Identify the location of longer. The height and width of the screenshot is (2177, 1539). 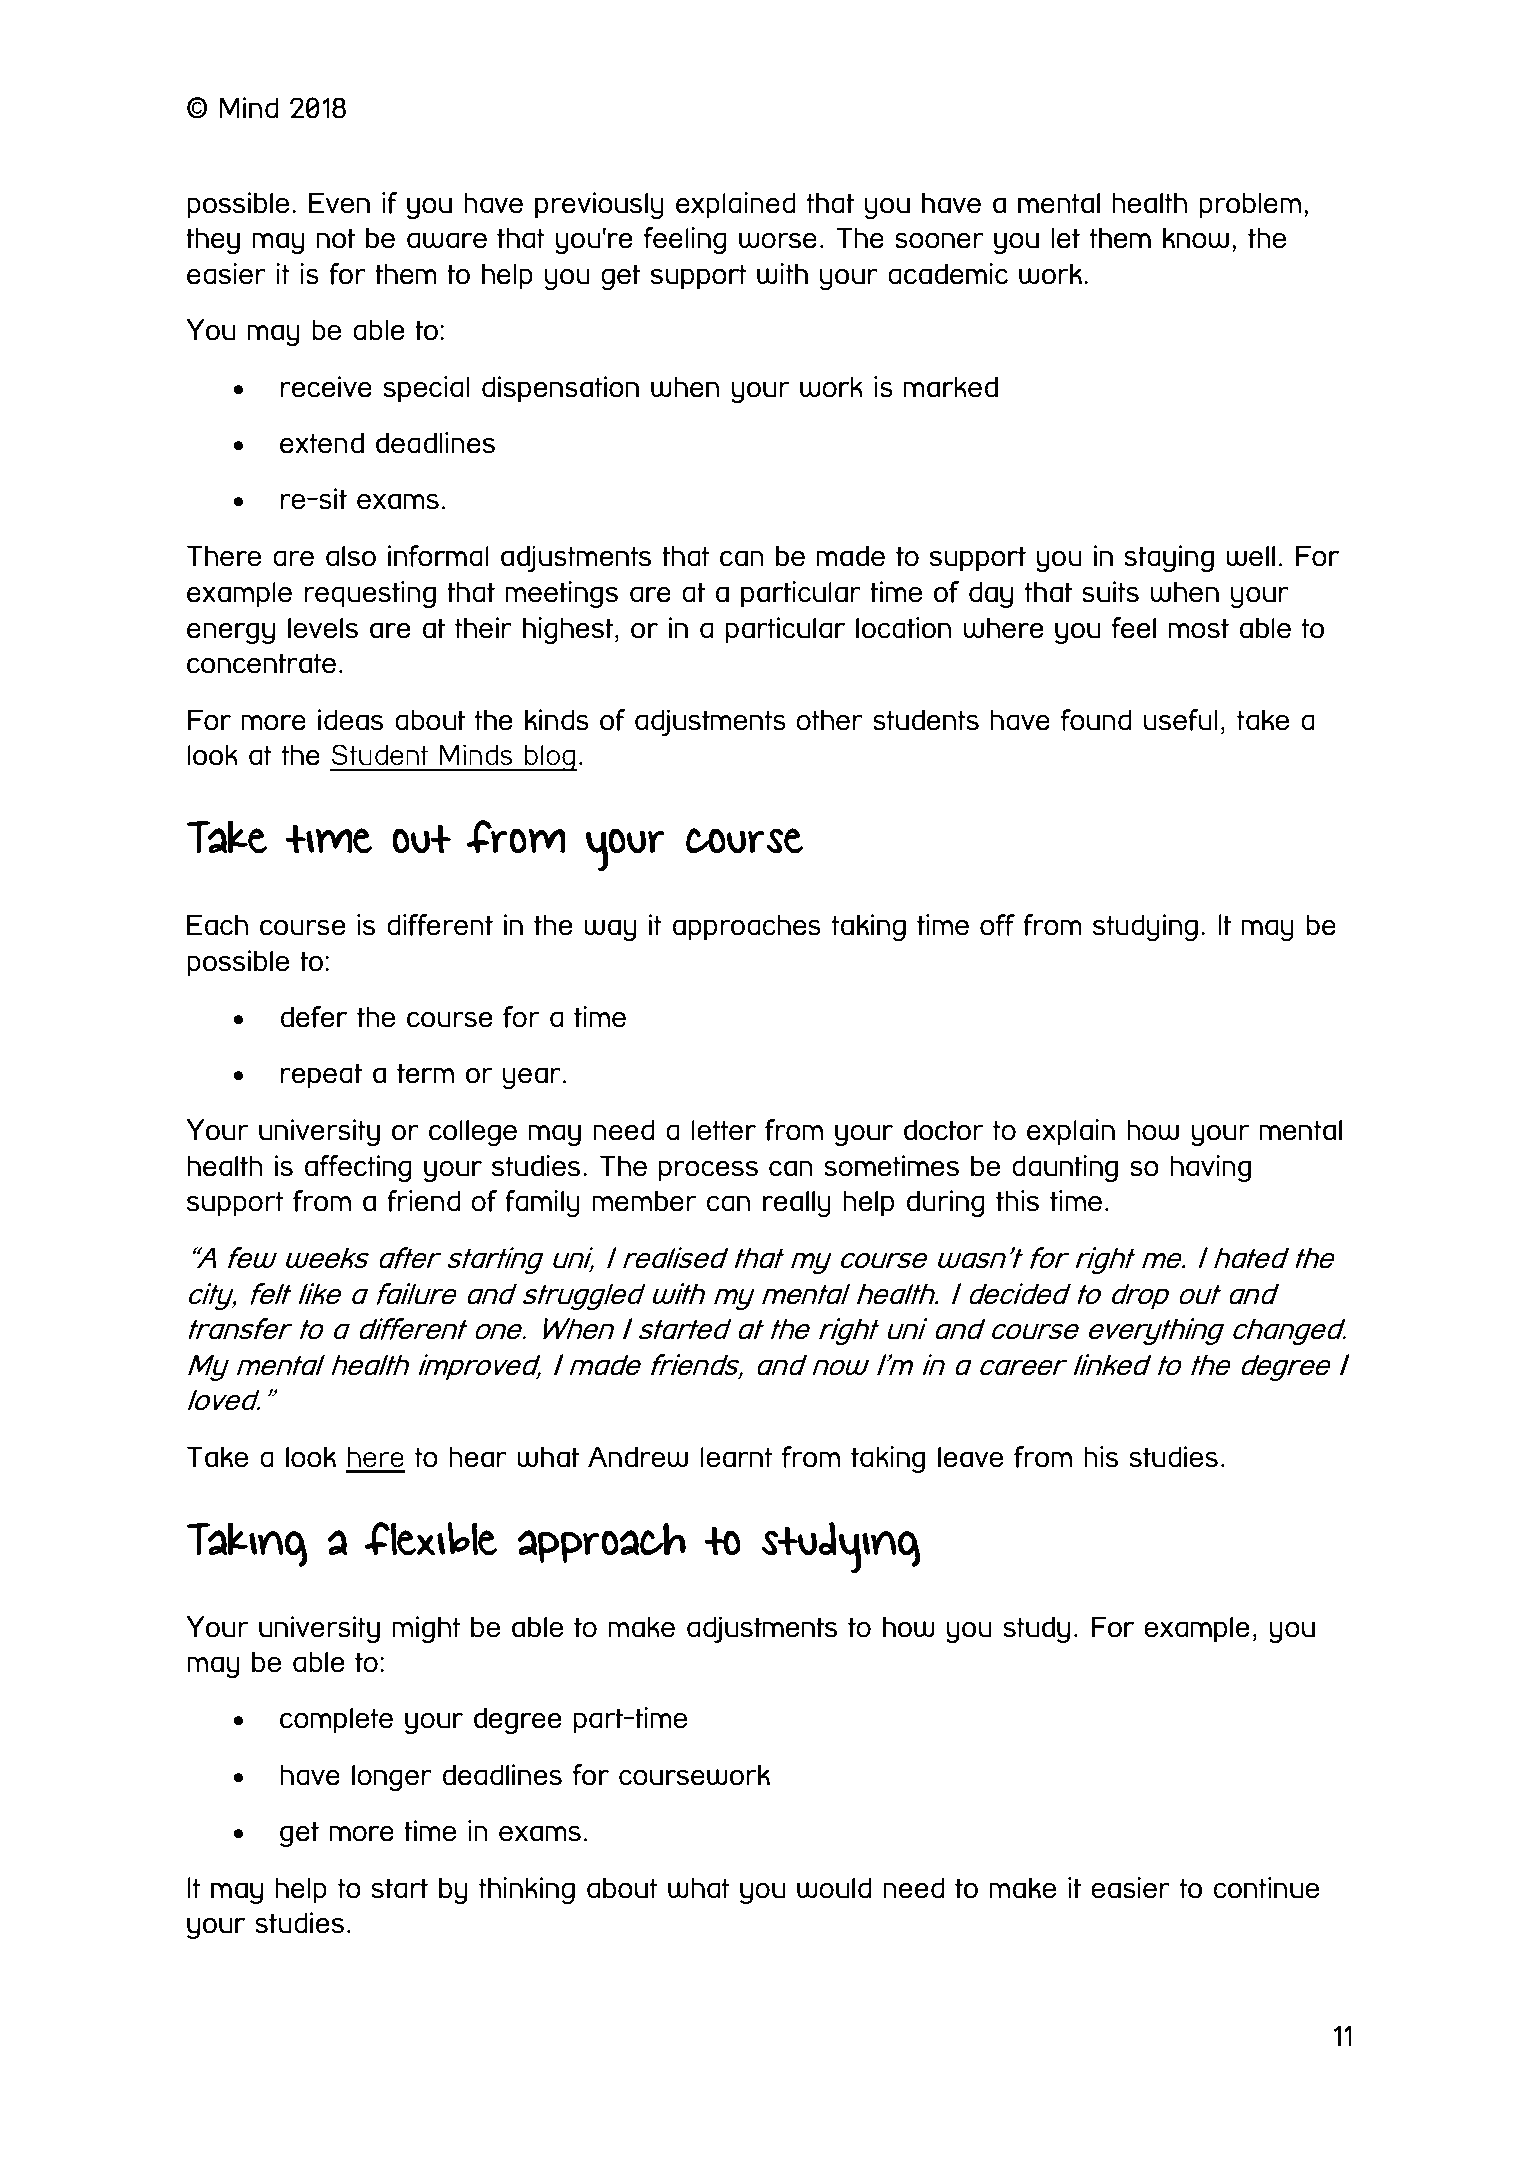
(392, 1777).
